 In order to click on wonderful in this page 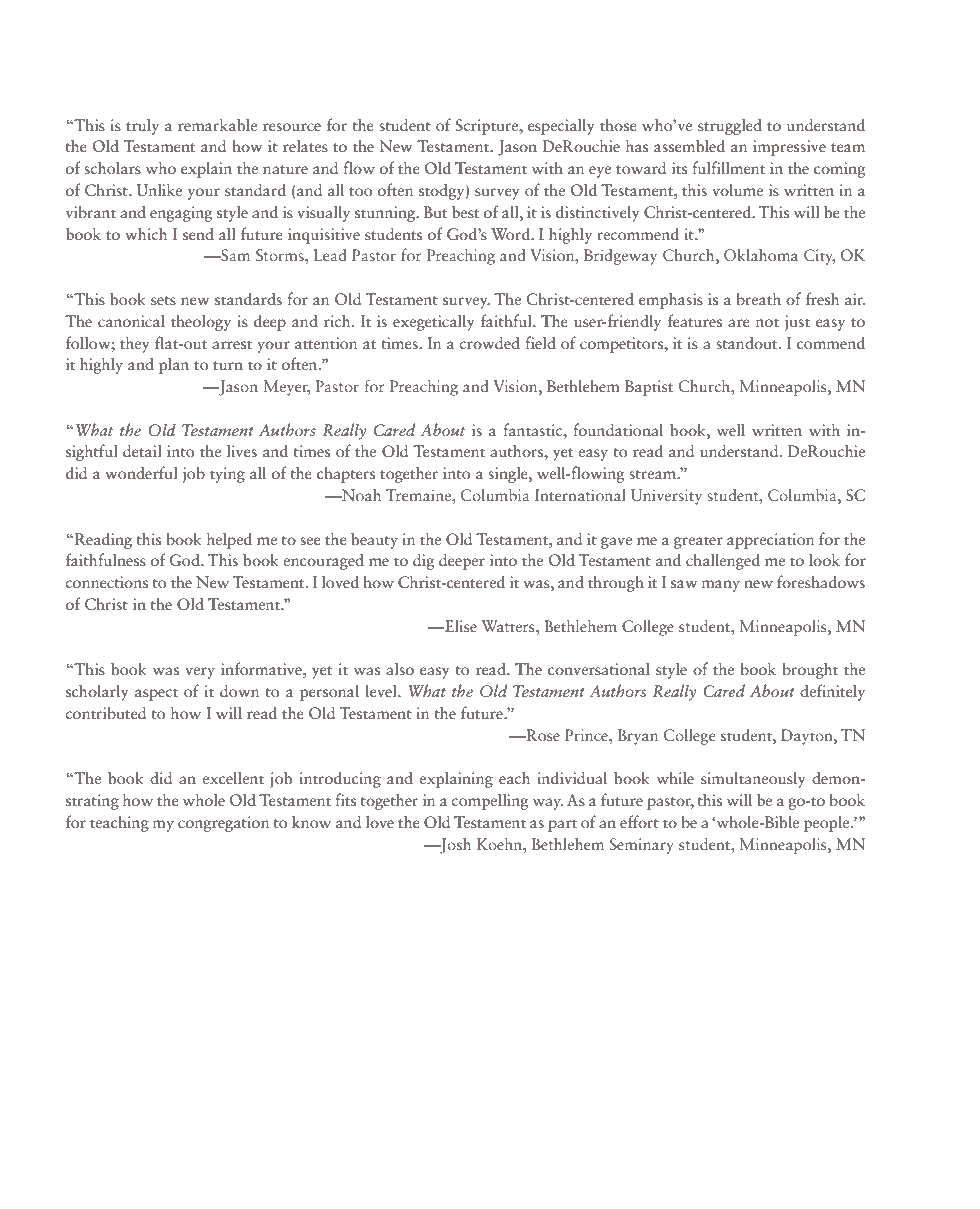, I will do `click(141, 473)`.
